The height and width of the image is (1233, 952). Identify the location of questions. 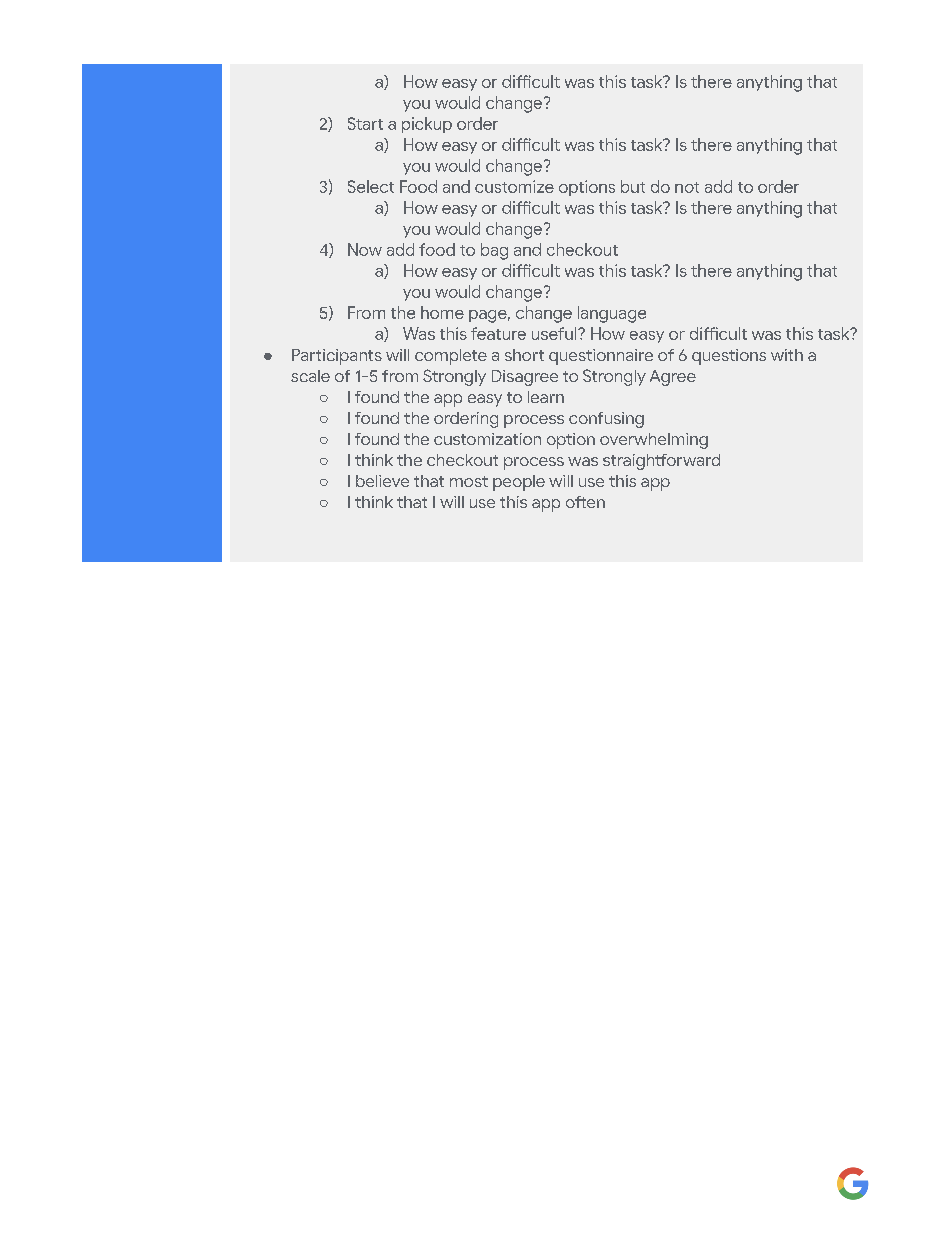
(729, 357).
